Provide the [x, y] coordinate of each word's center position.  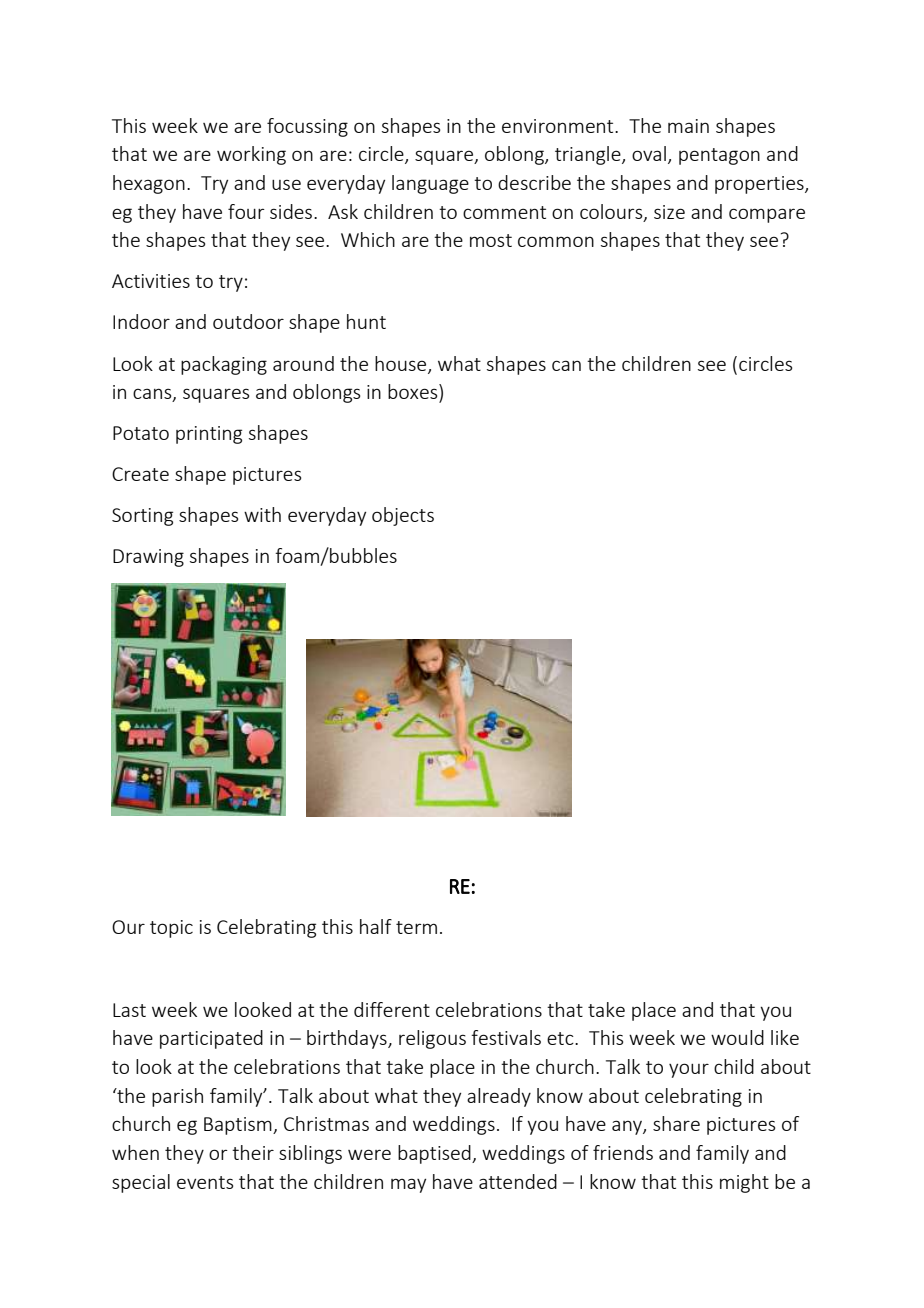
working [251, 155]
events [205, 1182]
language [430, 184]
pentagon [719, 156]
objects [403, 516]
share [676, 1123]
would [737, 1037]
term [416, 927]
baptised [435, 1154]
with [262, 514]
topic [171, 929]
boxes [414, 393]
